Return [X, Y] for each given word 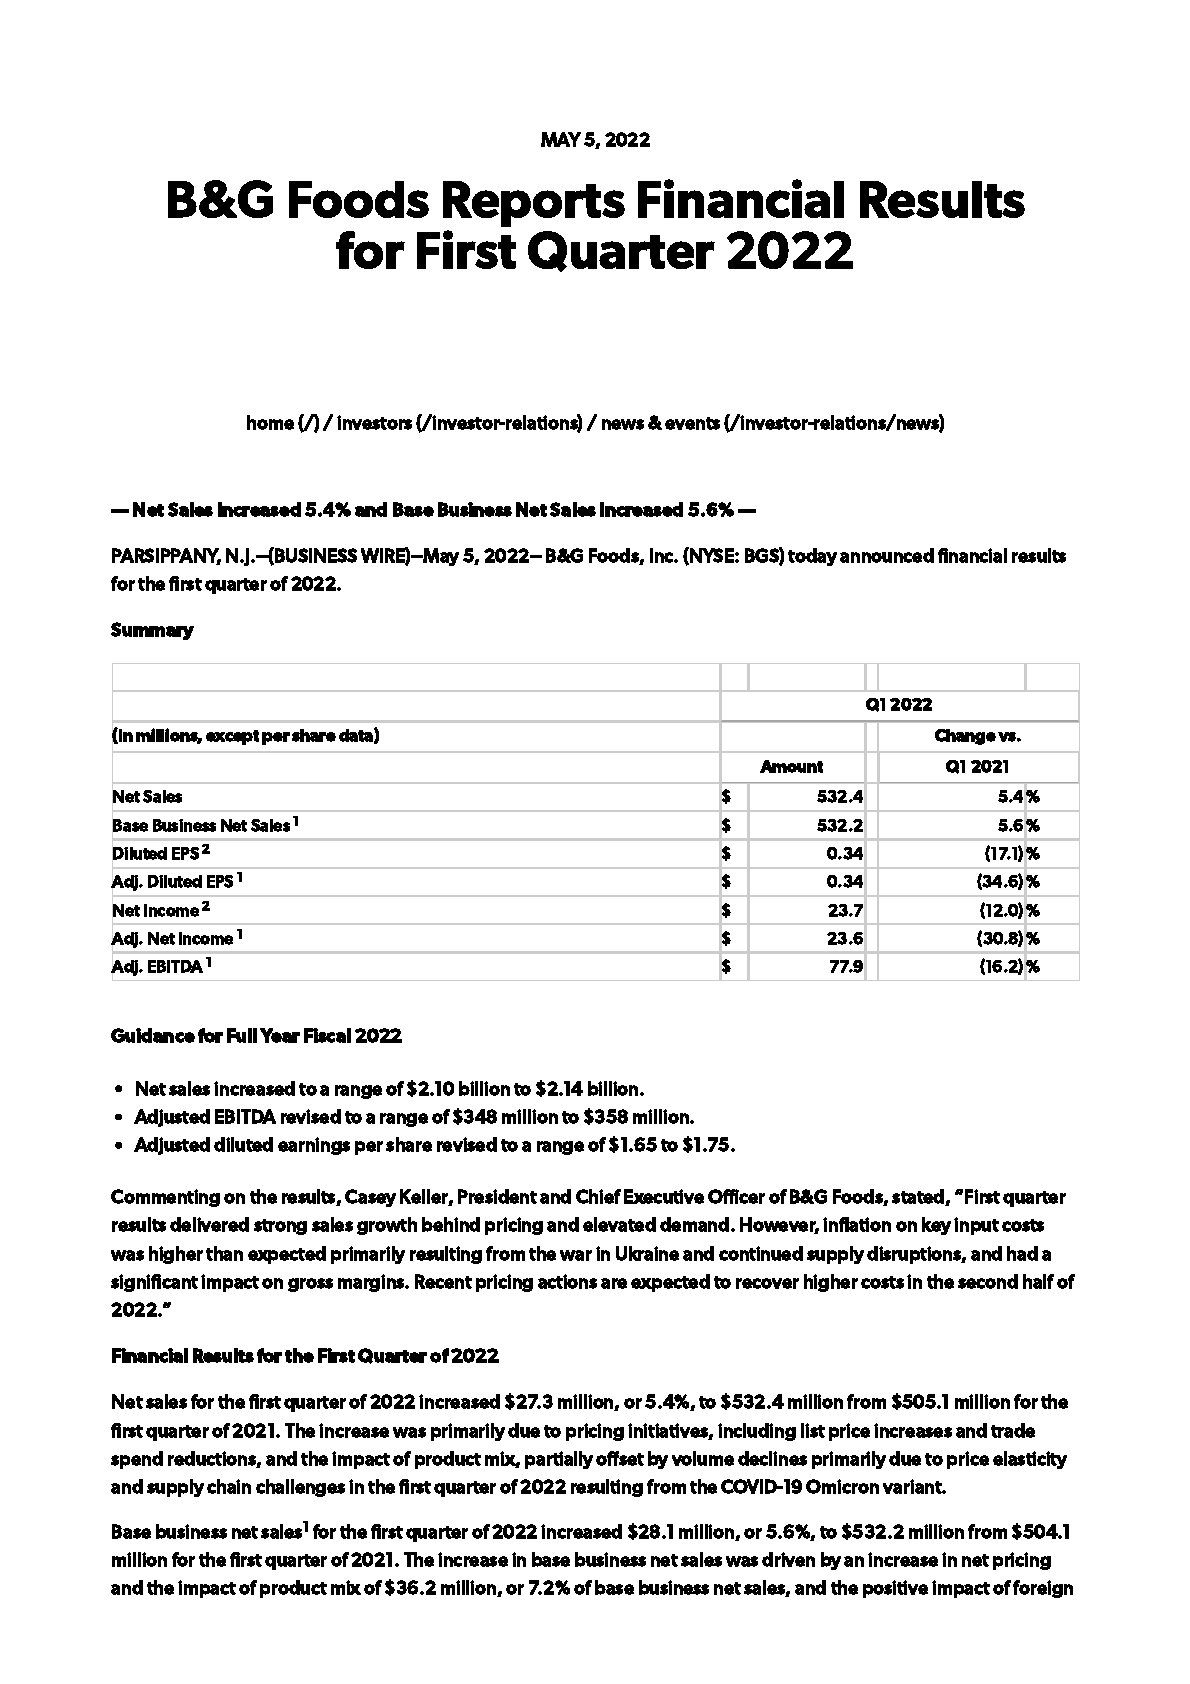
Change [965, 737]
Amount [791, 766]
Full [242, 1035]
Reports [534, 204]
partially [559, 1460]
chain [229, 1486]
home [270, 422]
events [692, 423]
